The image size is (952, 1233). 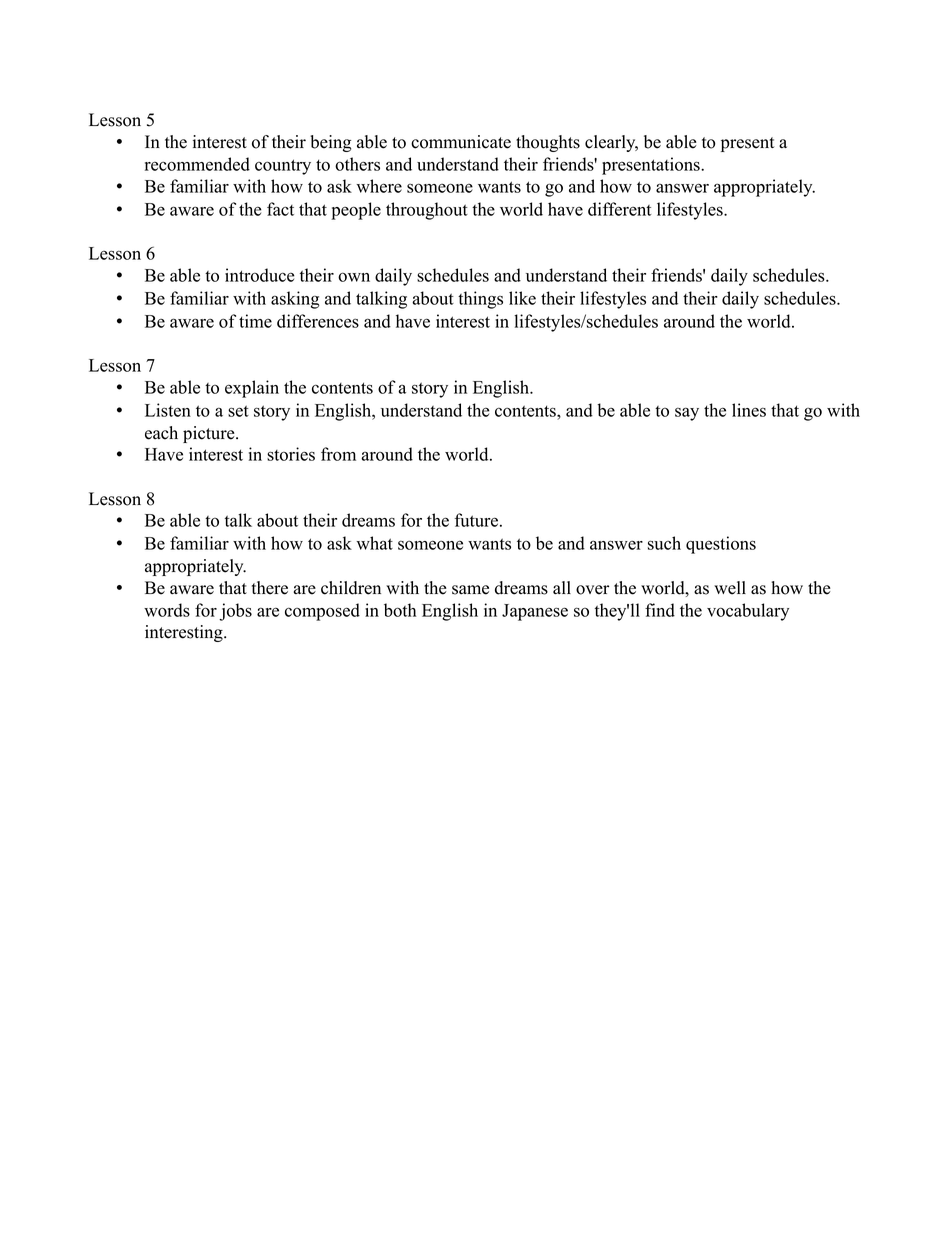 I want to click on jobs, so click(x=235, y=612).
